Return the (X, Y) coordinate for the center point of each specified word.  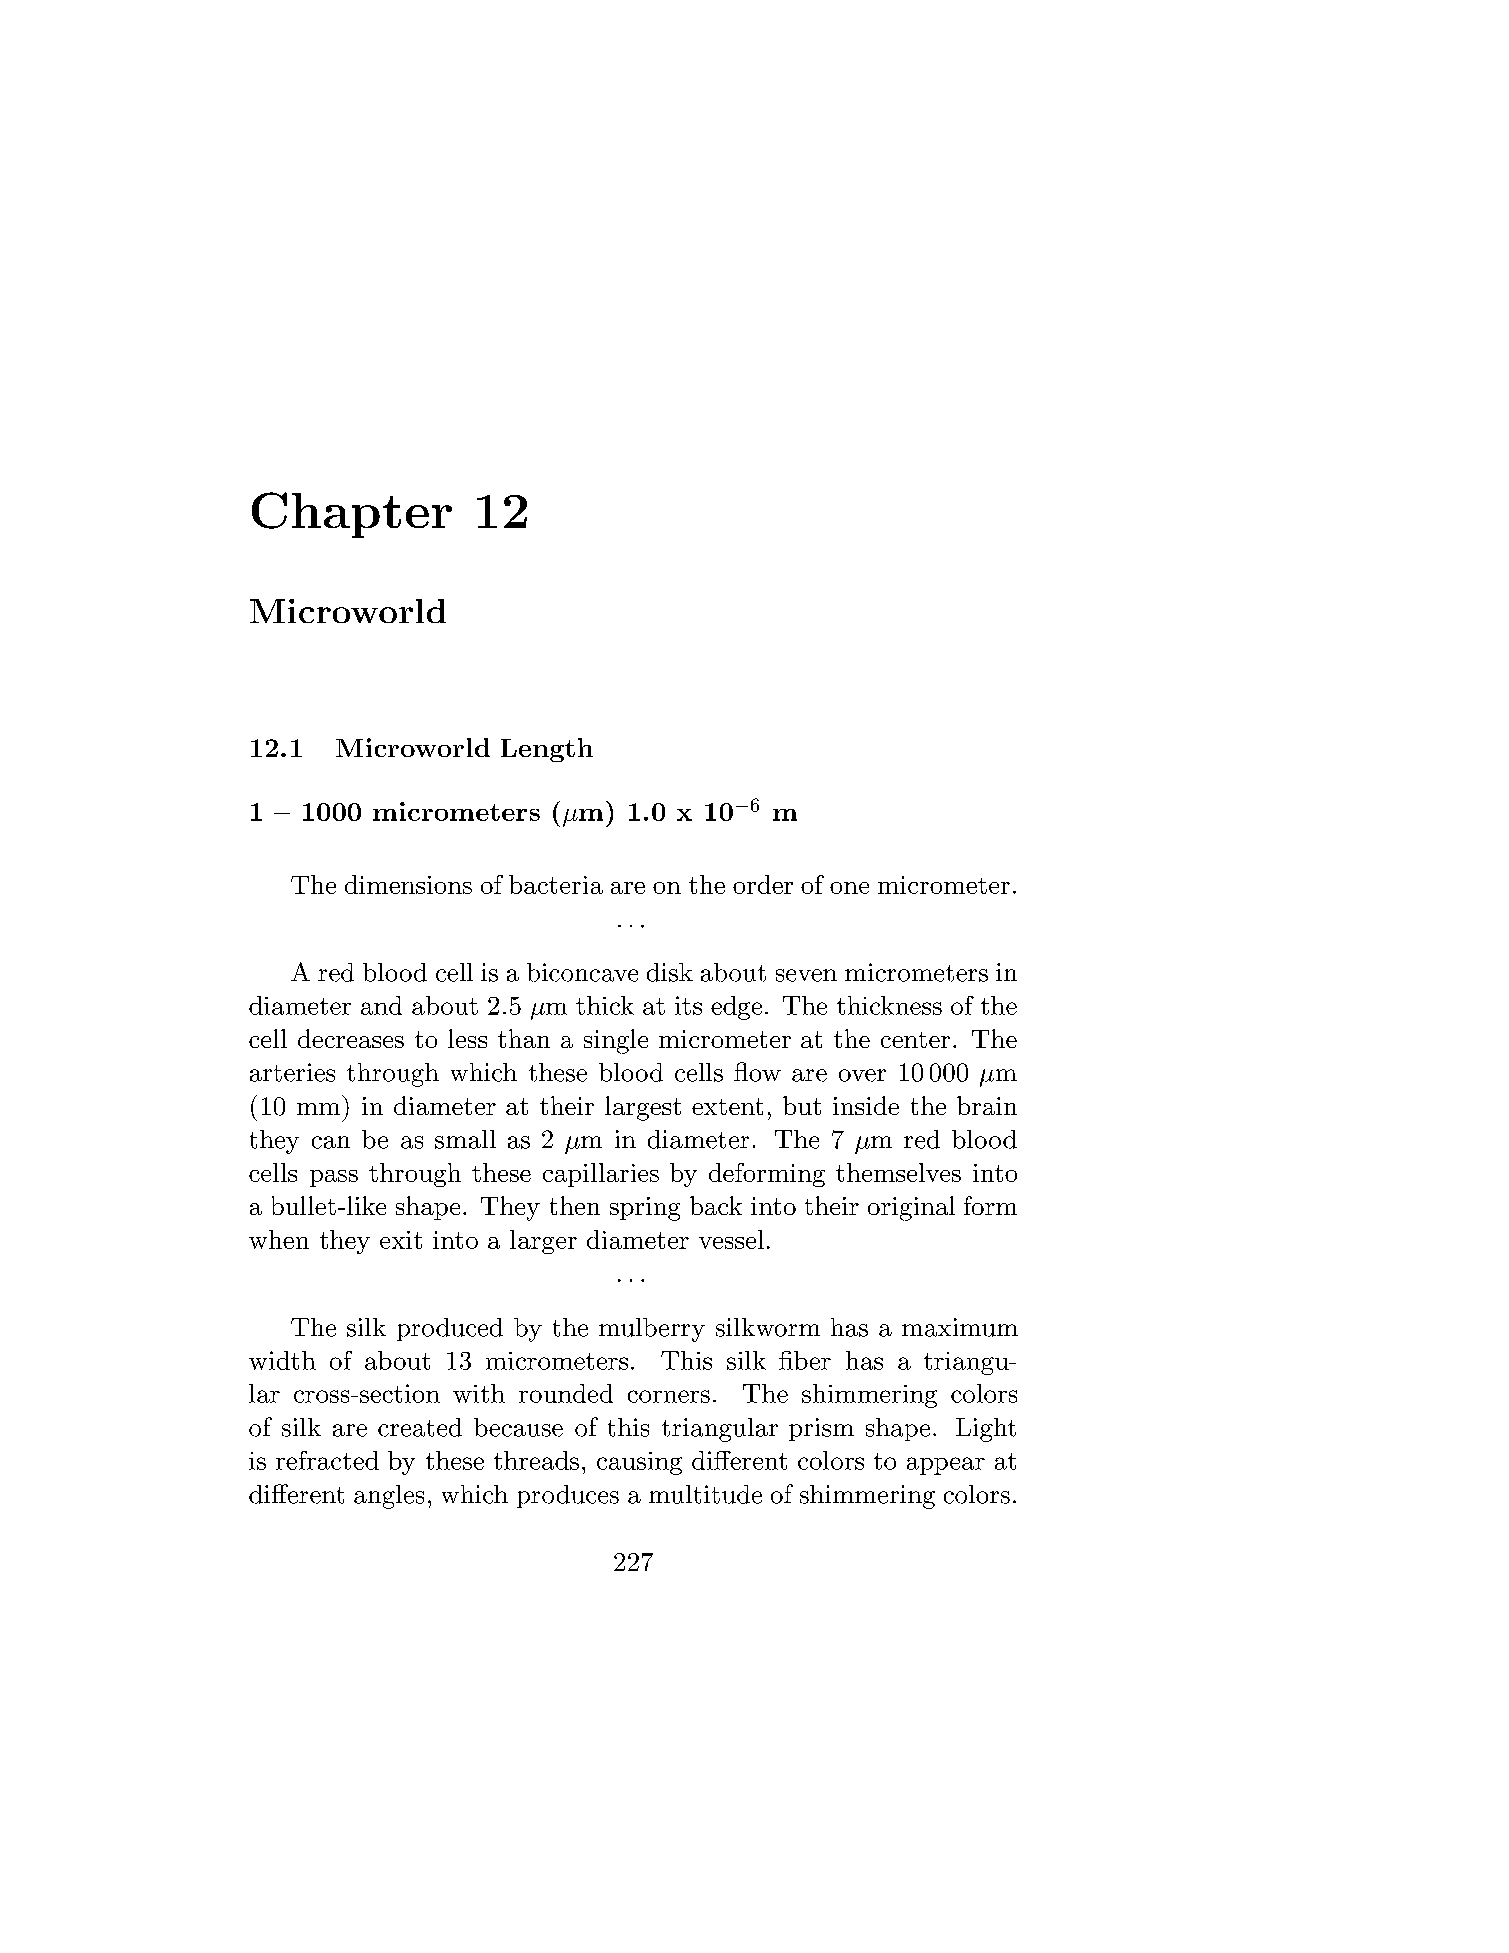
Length (547, 750)
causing (639, 1463)
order (763, 884)
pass (334, 1178)
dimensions (408, 884)
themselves (898, 1172)
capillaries (601, 1175)
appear (946, 1466)
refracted (327, 1460)
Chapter (352, 515)
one (849, 888)
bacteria (556, 884)
